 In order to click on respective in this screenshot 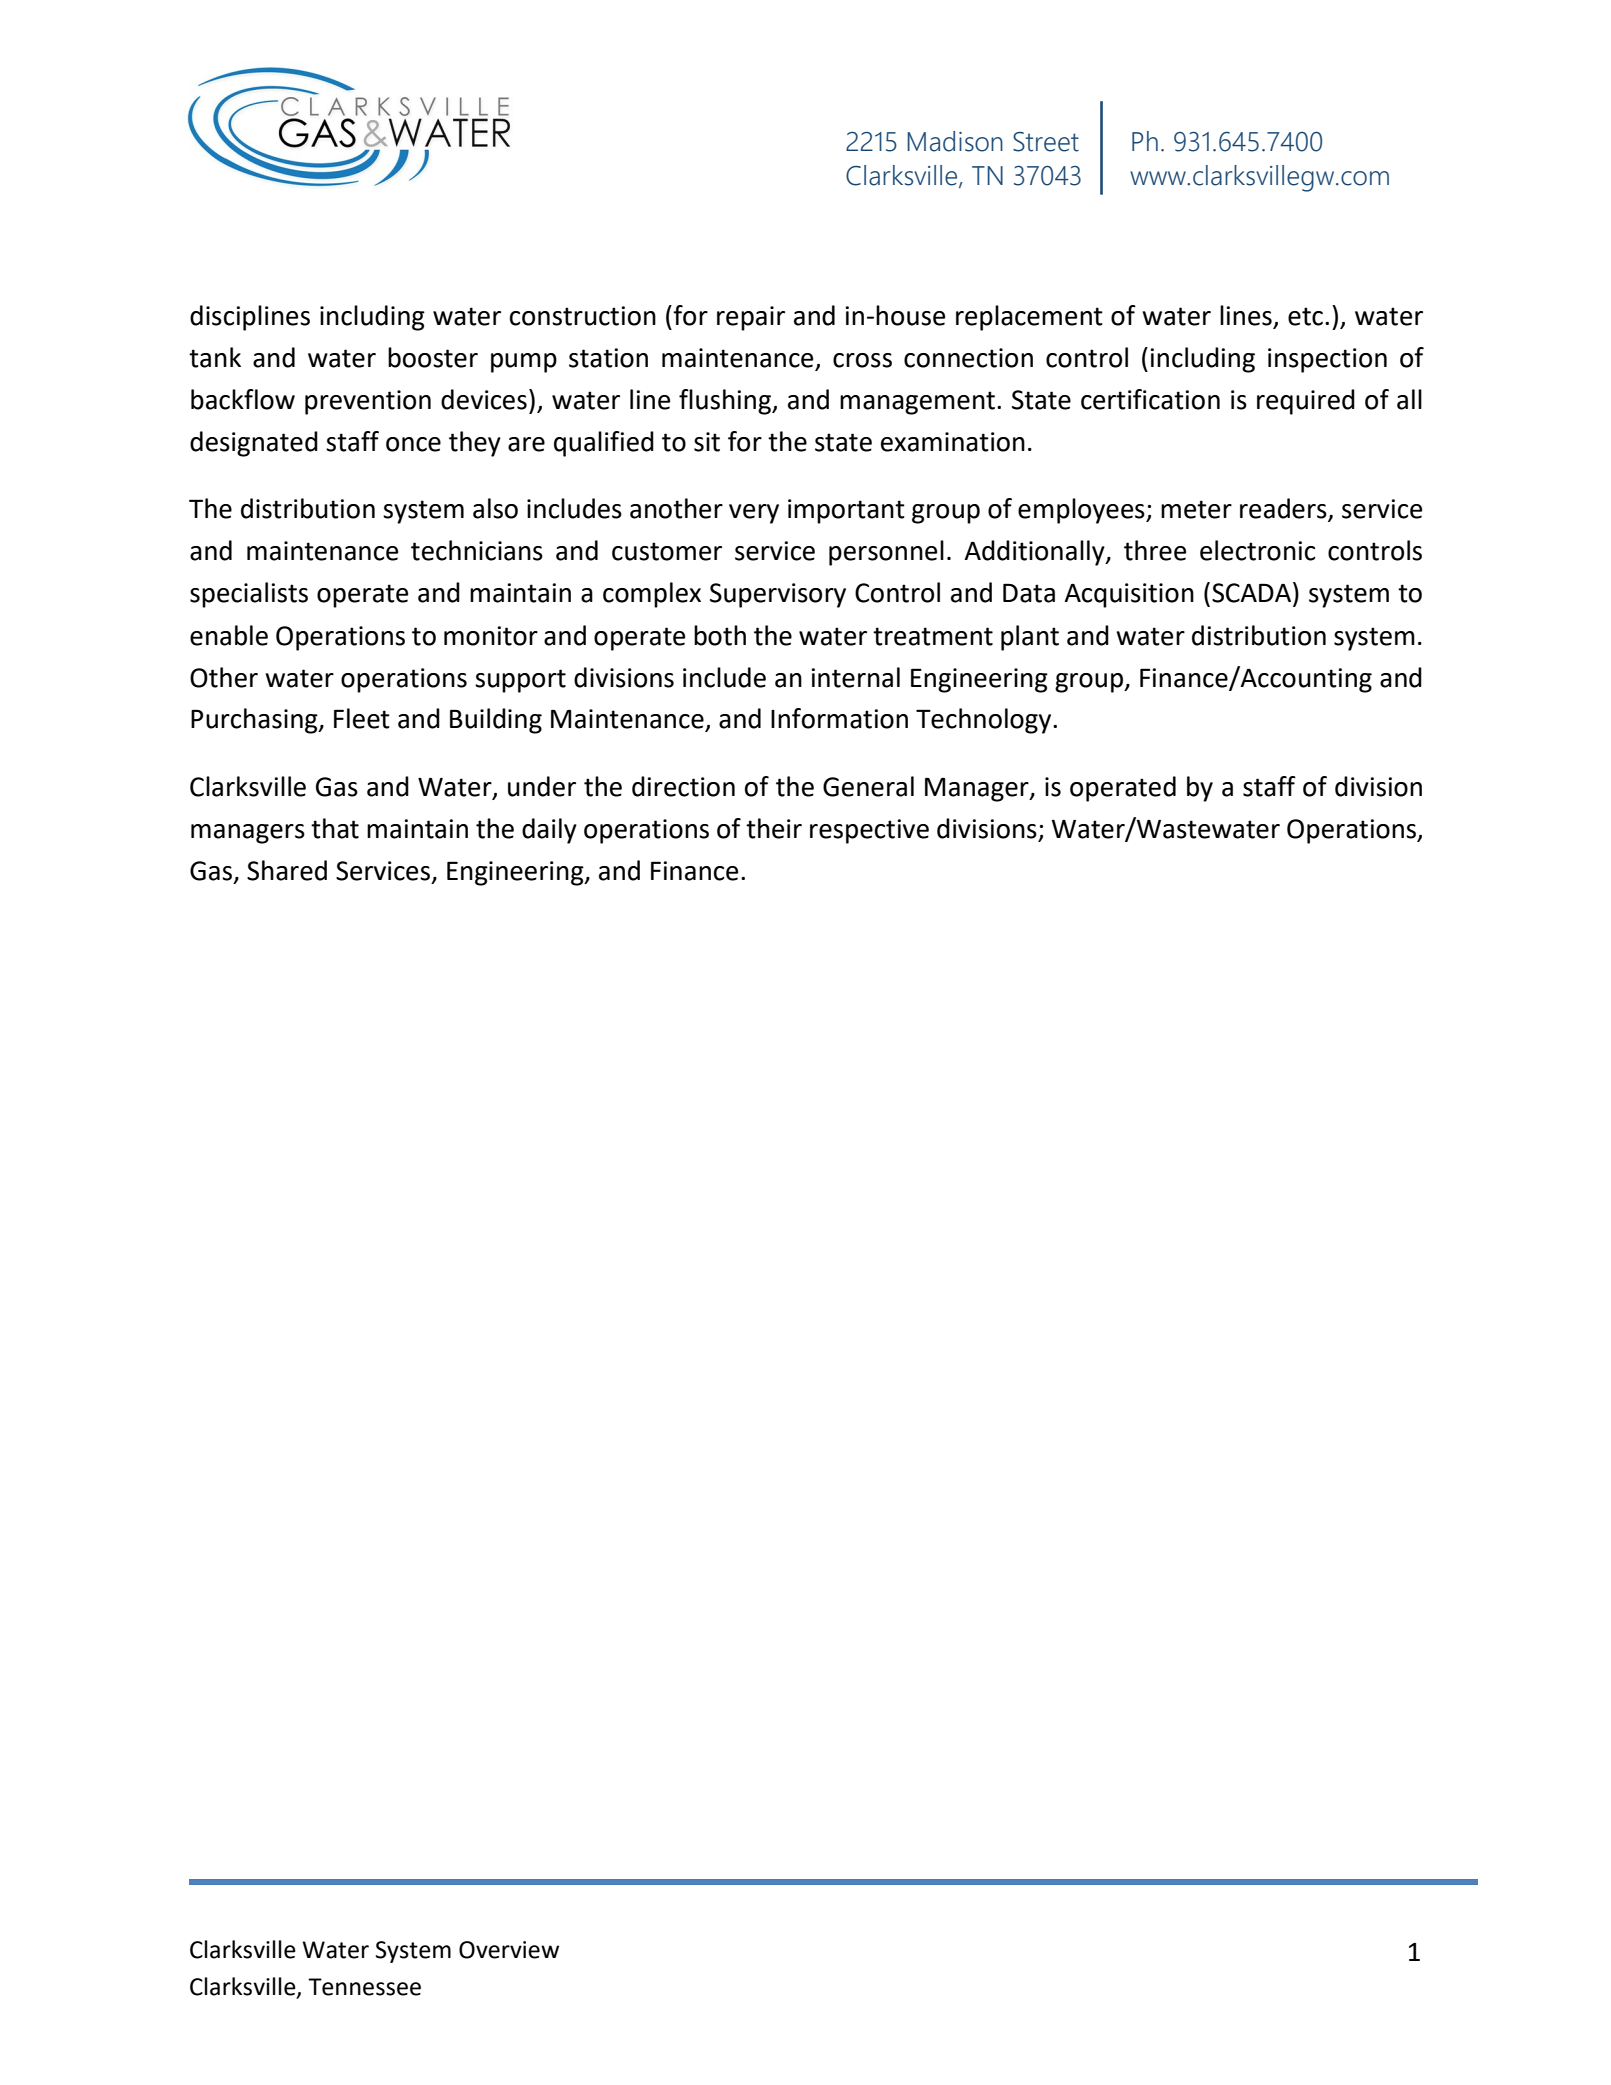, I will do `click(869, 831)`.
